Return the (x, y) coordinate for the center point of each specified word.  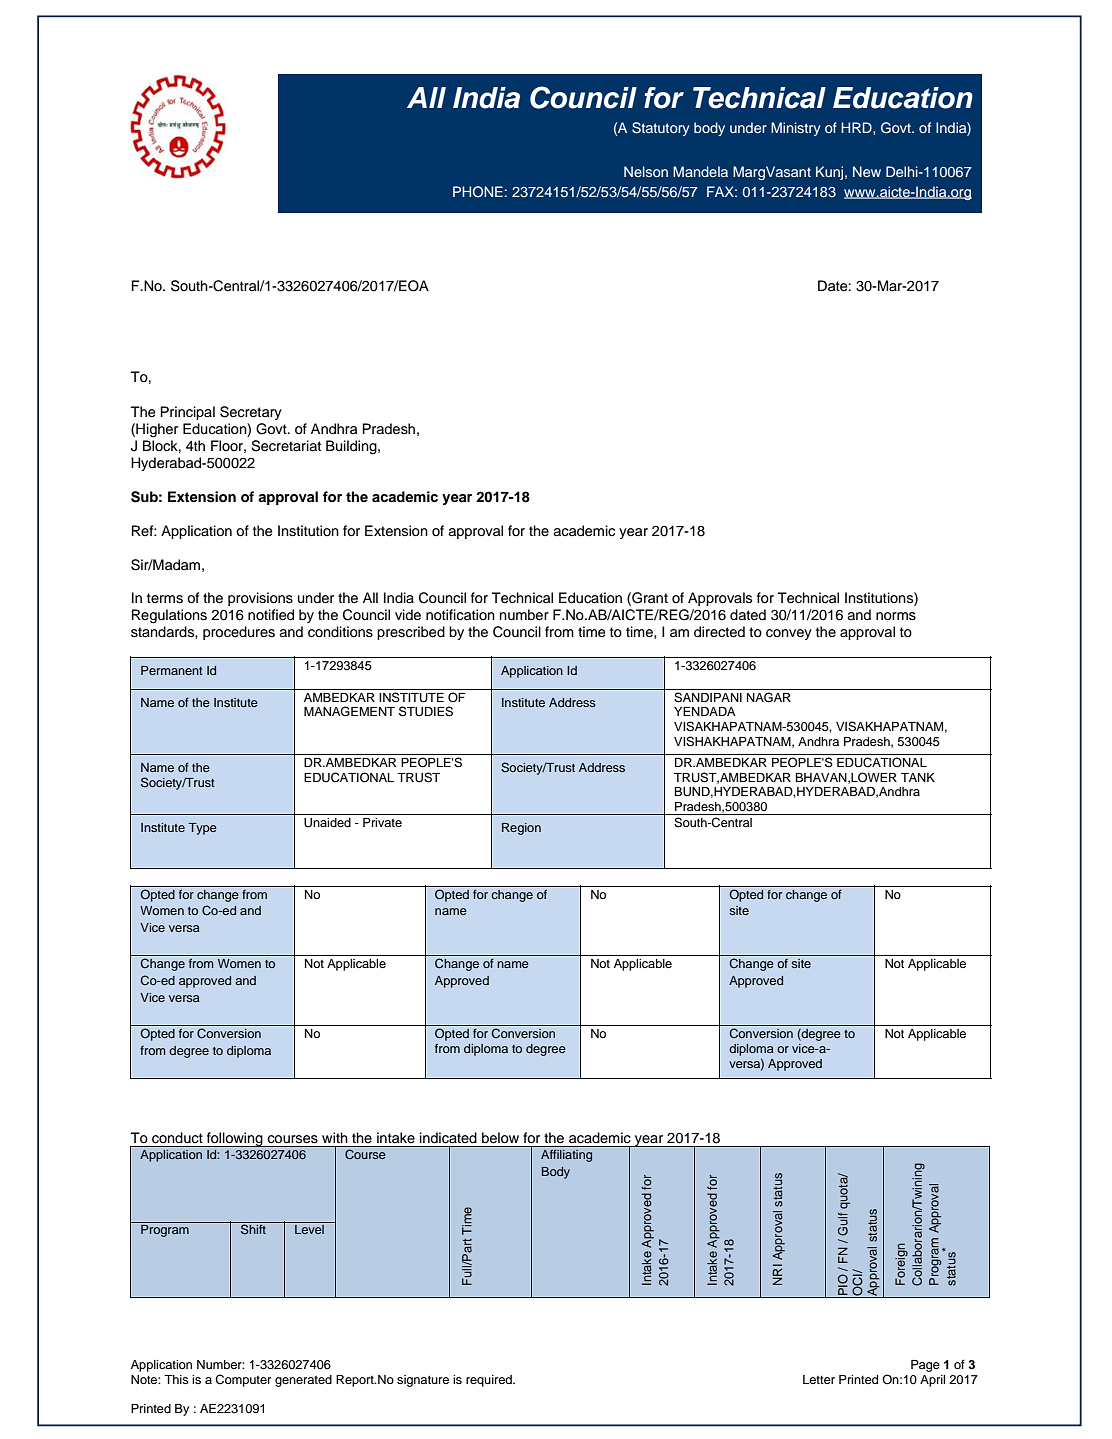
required (490, 1381)
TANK (918, 777)
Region (521, 829)
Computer (243, 1380)
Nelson (646, 171)
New (867, 171)
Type (202, 829)
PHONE (478, 192)
